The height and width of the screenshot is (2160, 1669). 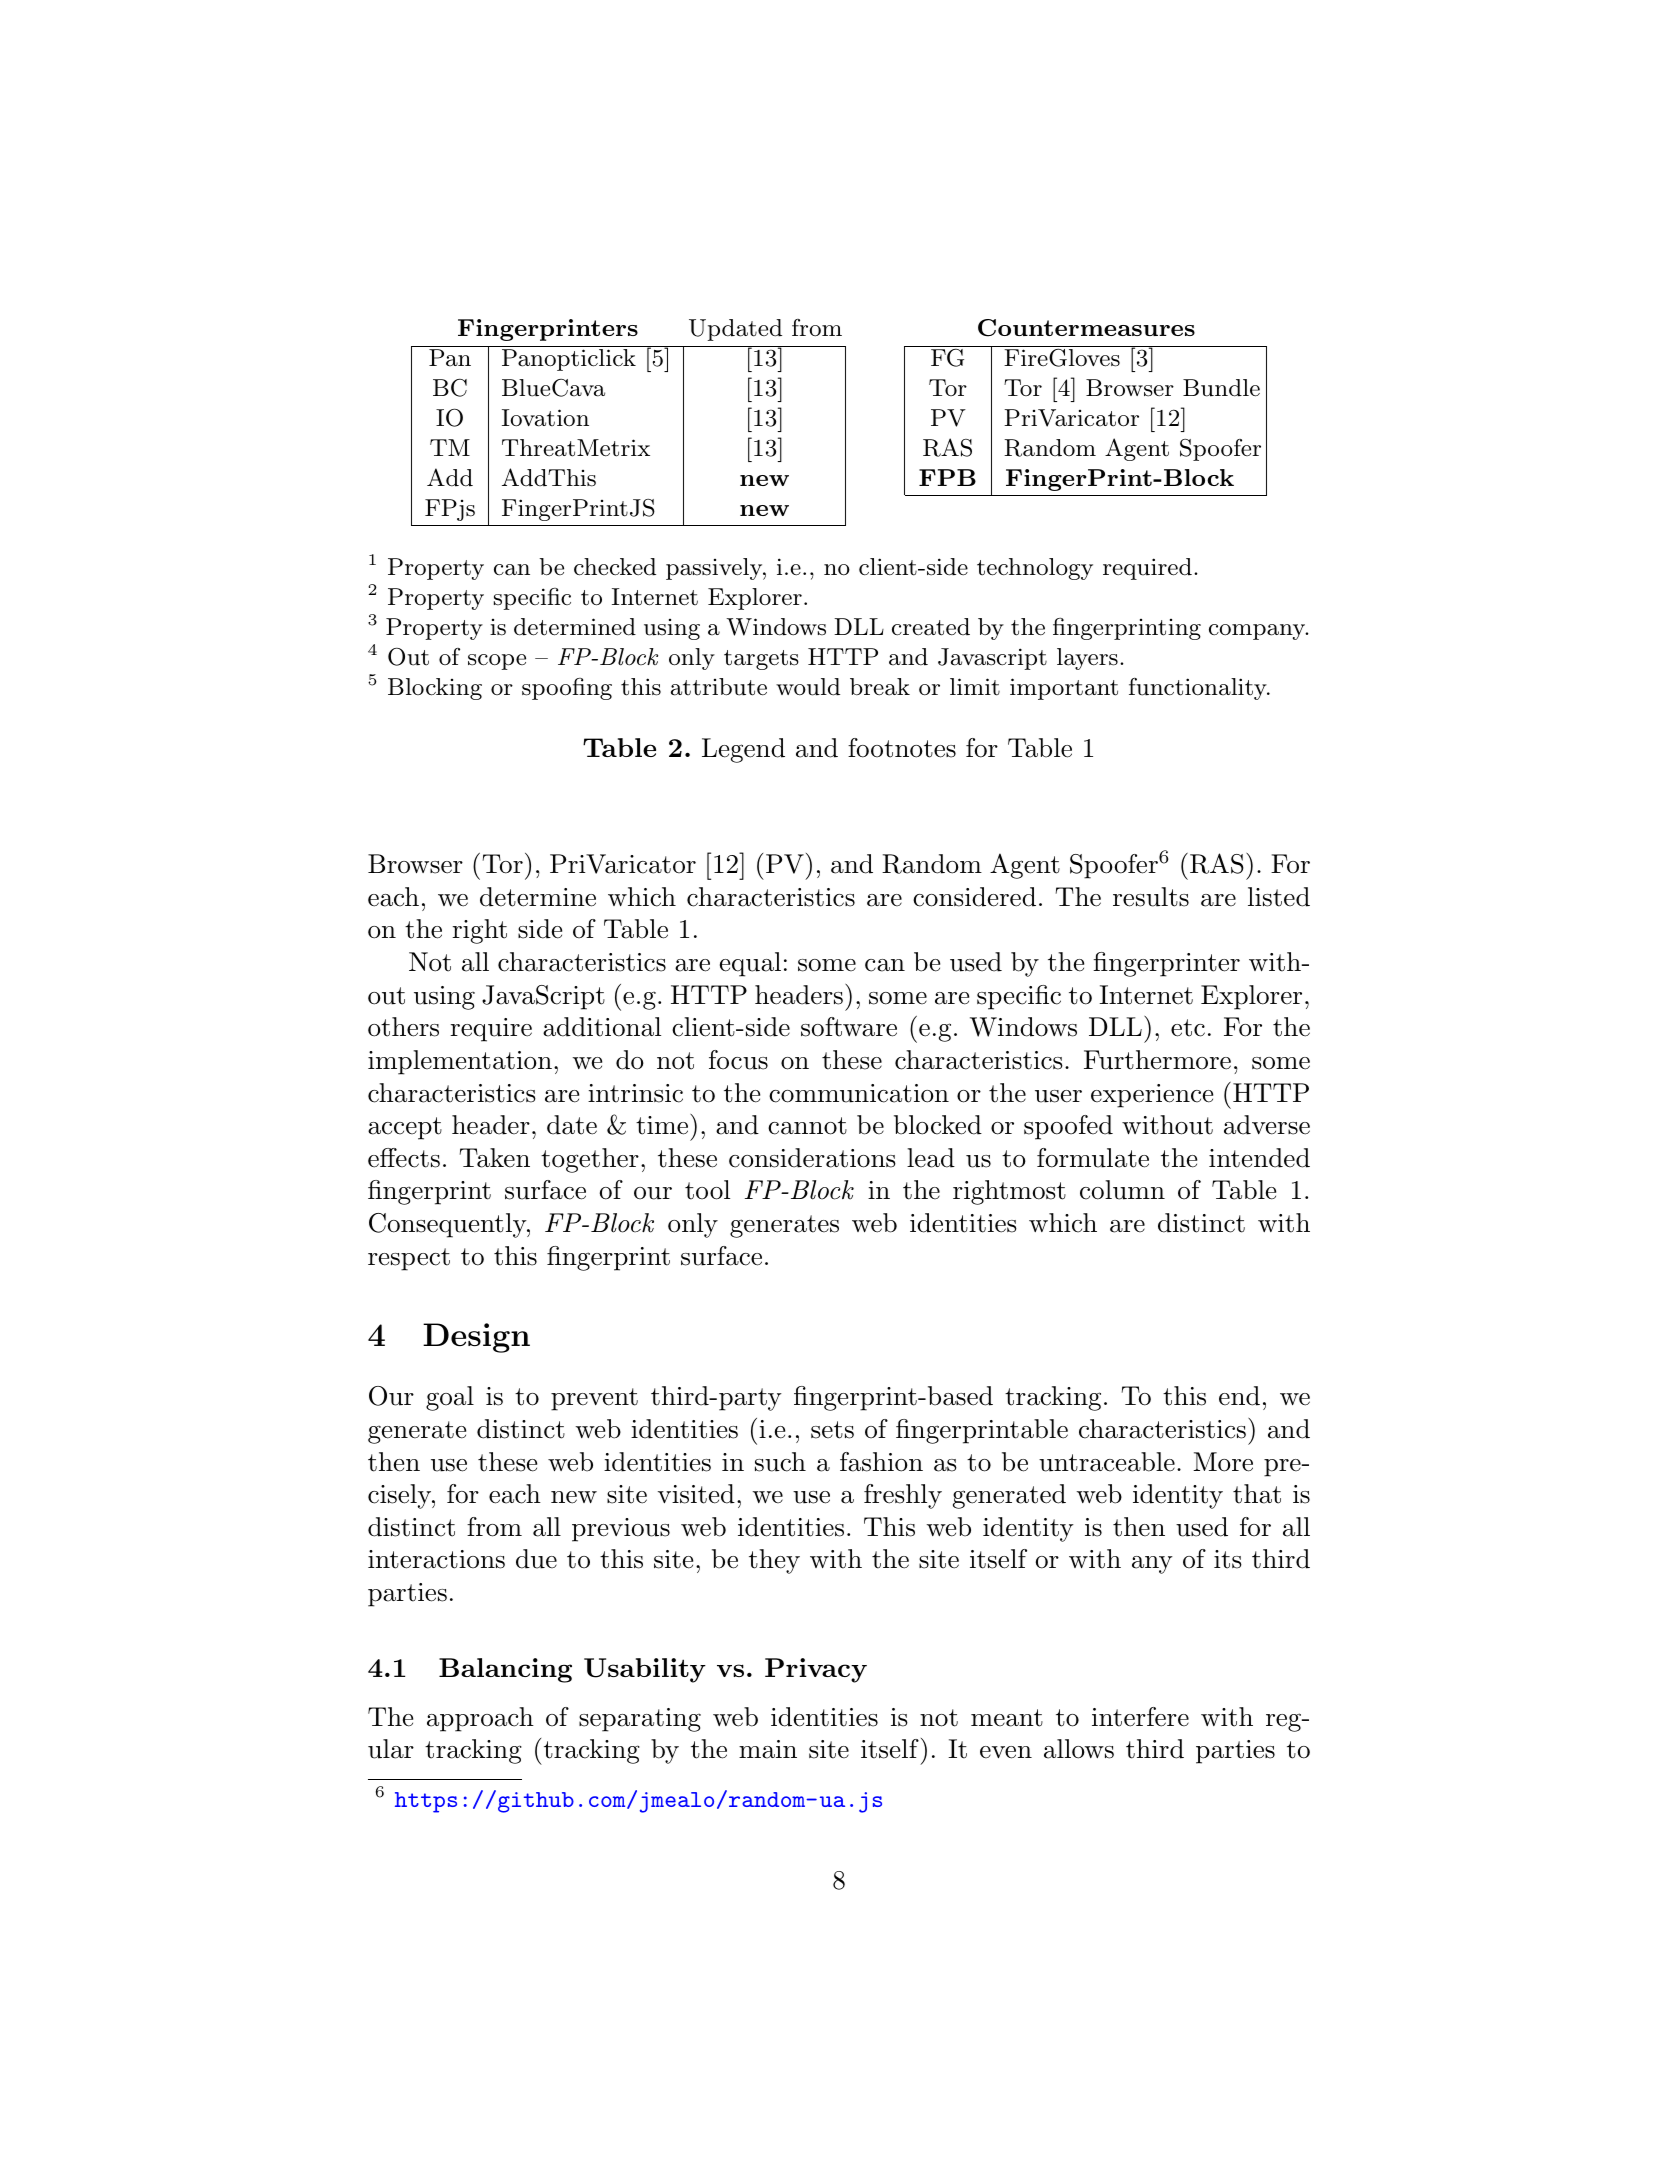 What do you see at coordinates (409, 1259) in the screenshot?
I see `respect` at bounding box center [409, 1259].
